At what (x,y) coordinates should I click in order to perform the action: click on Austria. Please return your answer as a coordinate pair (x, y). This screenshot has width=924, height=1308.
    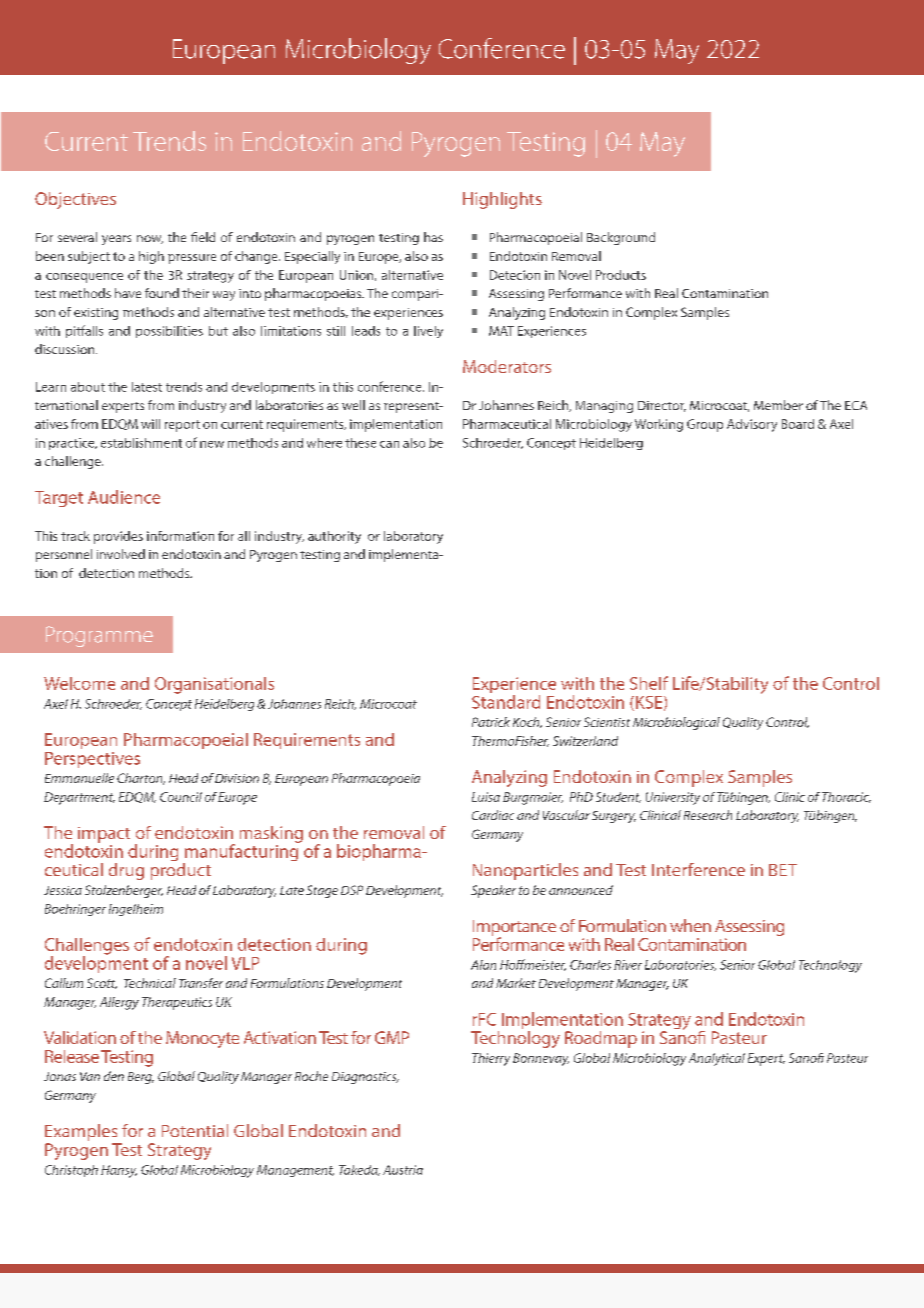
    Looking at the image, I should click on (403, 1170).
